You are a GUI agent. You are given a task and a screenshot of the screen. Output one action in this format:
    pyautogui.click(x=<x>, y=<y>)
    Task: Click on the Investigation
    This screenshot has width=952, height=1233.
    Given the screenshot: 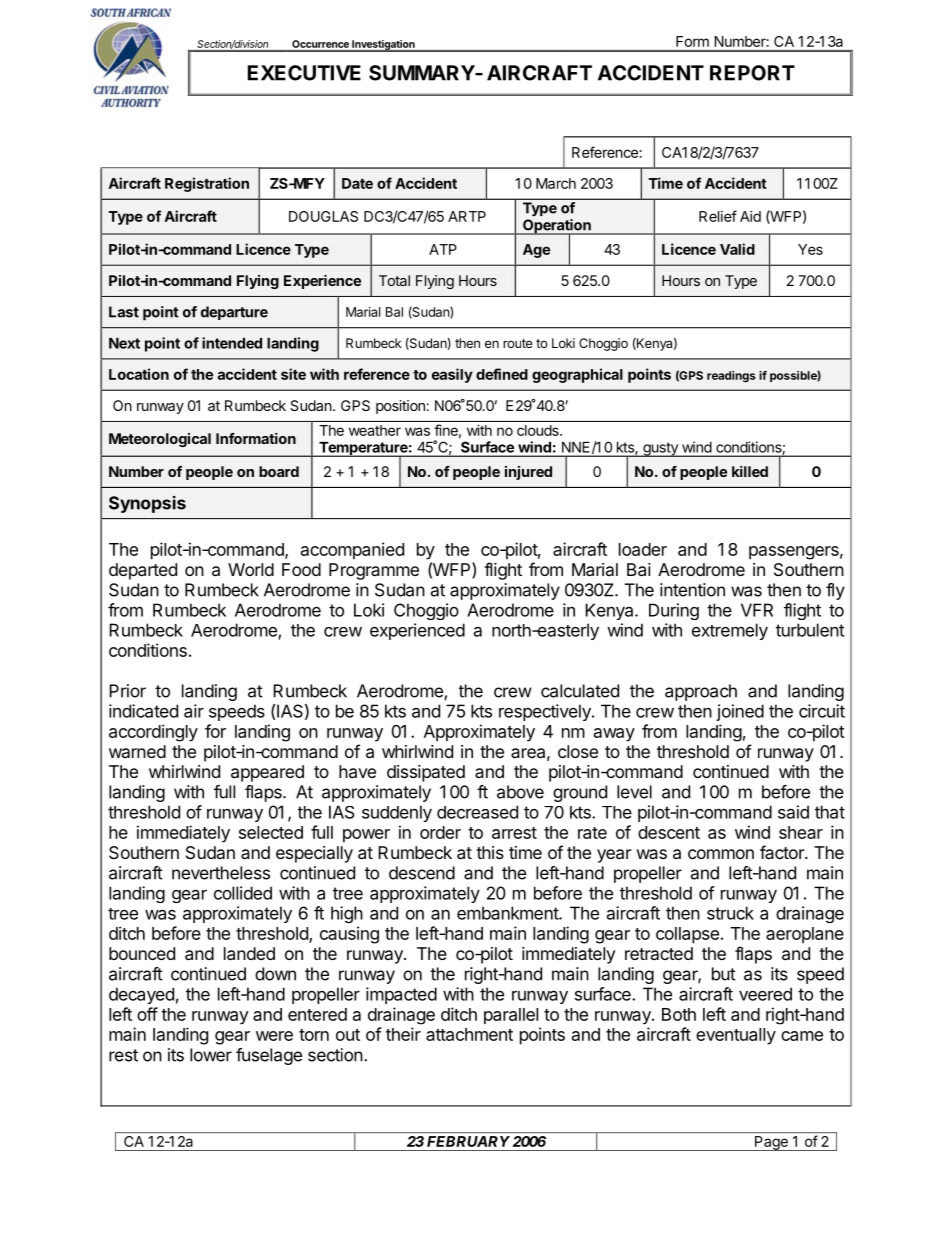 What is the action you would take?
    pyautogui.click(x=383, y=46)
